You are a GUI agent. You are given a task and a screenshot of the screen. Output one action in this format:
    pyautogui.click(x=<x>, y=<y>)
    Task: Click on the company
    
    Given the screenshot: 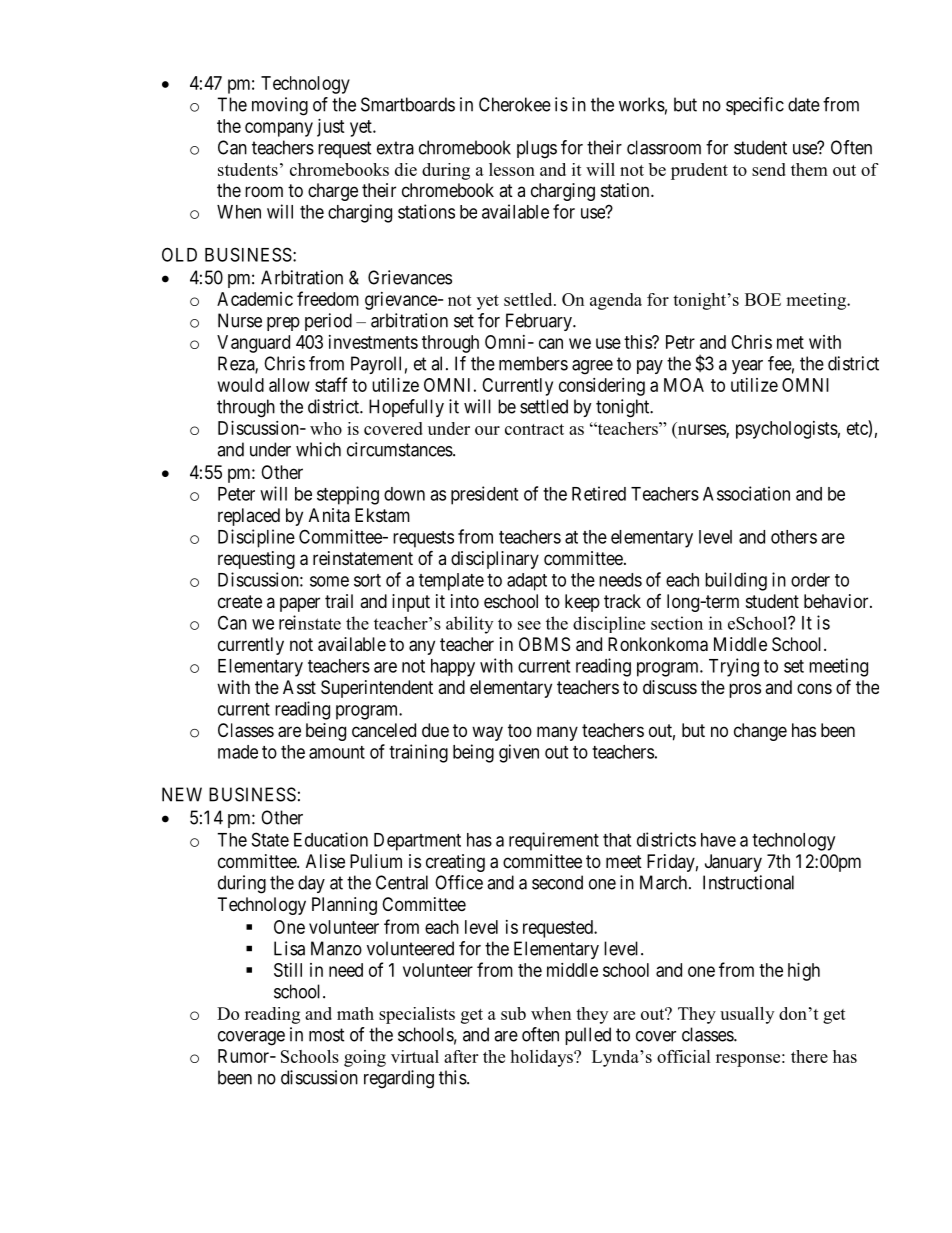 What is the action you would take?
    pyautogui.click(x=279, y=129)
